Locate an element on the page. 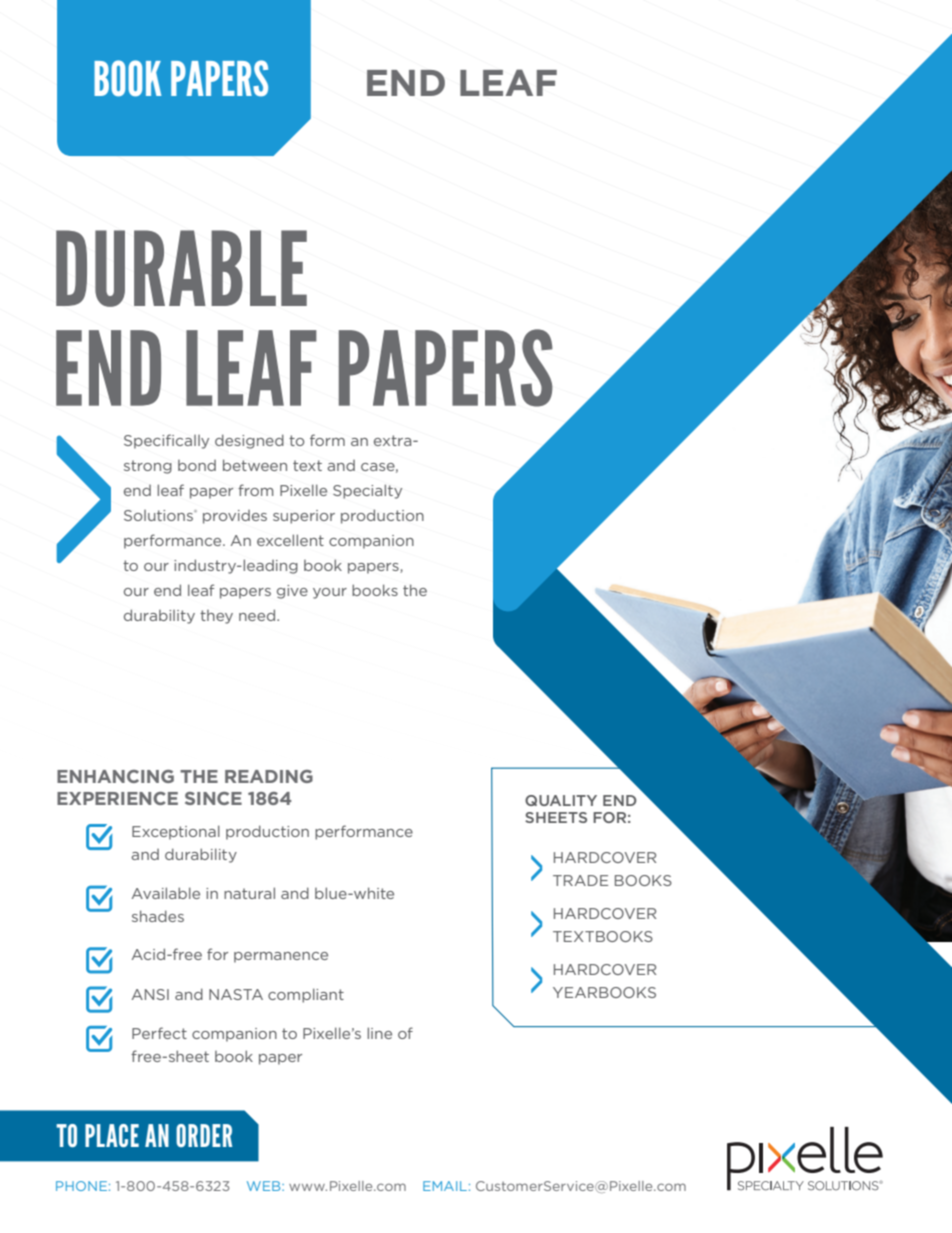 The height and width of the document is (1233, 952). EMAIL is located at coordinates (445, 1186).
